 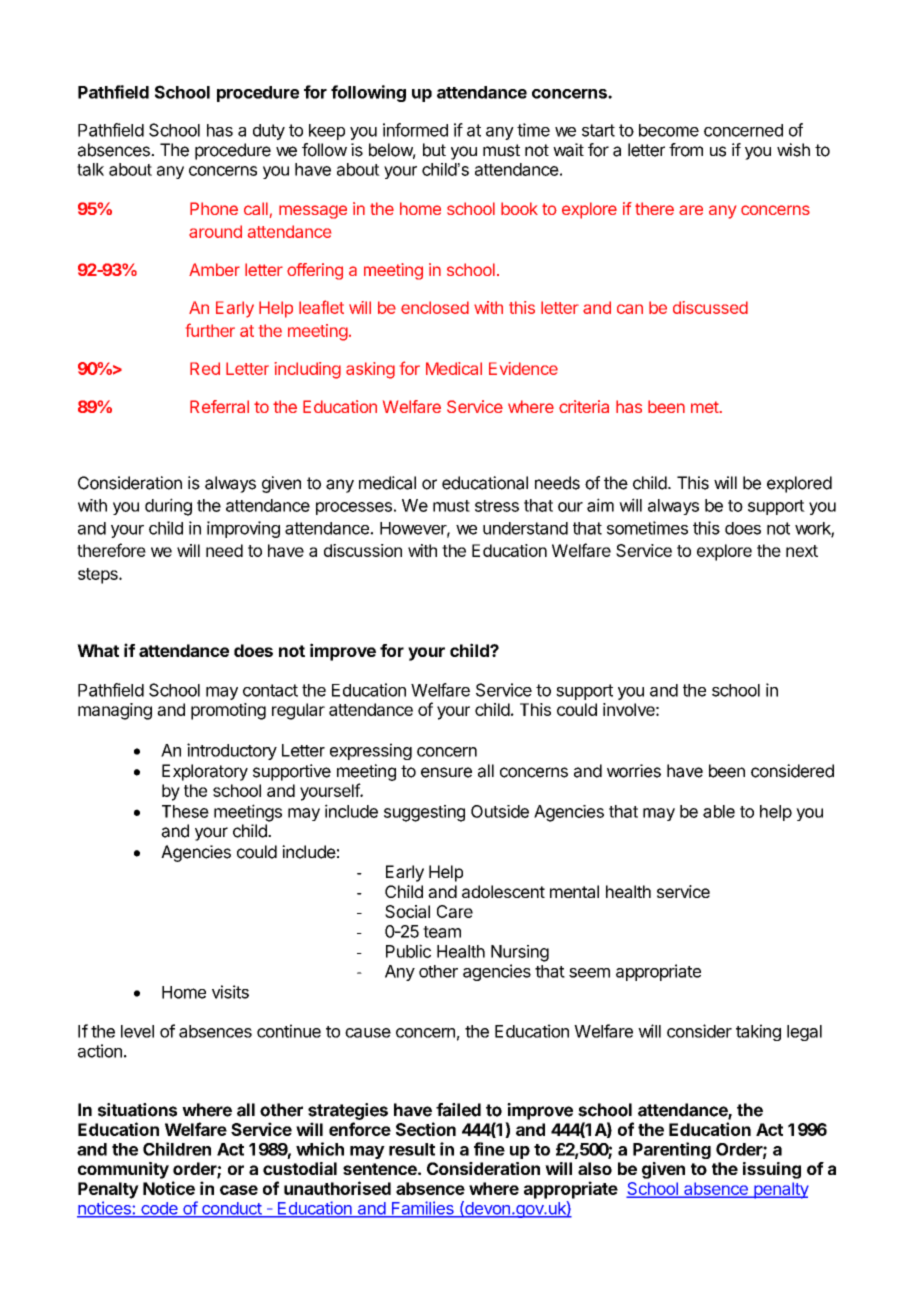 What do you see at coordinates (219, 406) in the image?
I see `Referral` at bounding box center [219, 406].
